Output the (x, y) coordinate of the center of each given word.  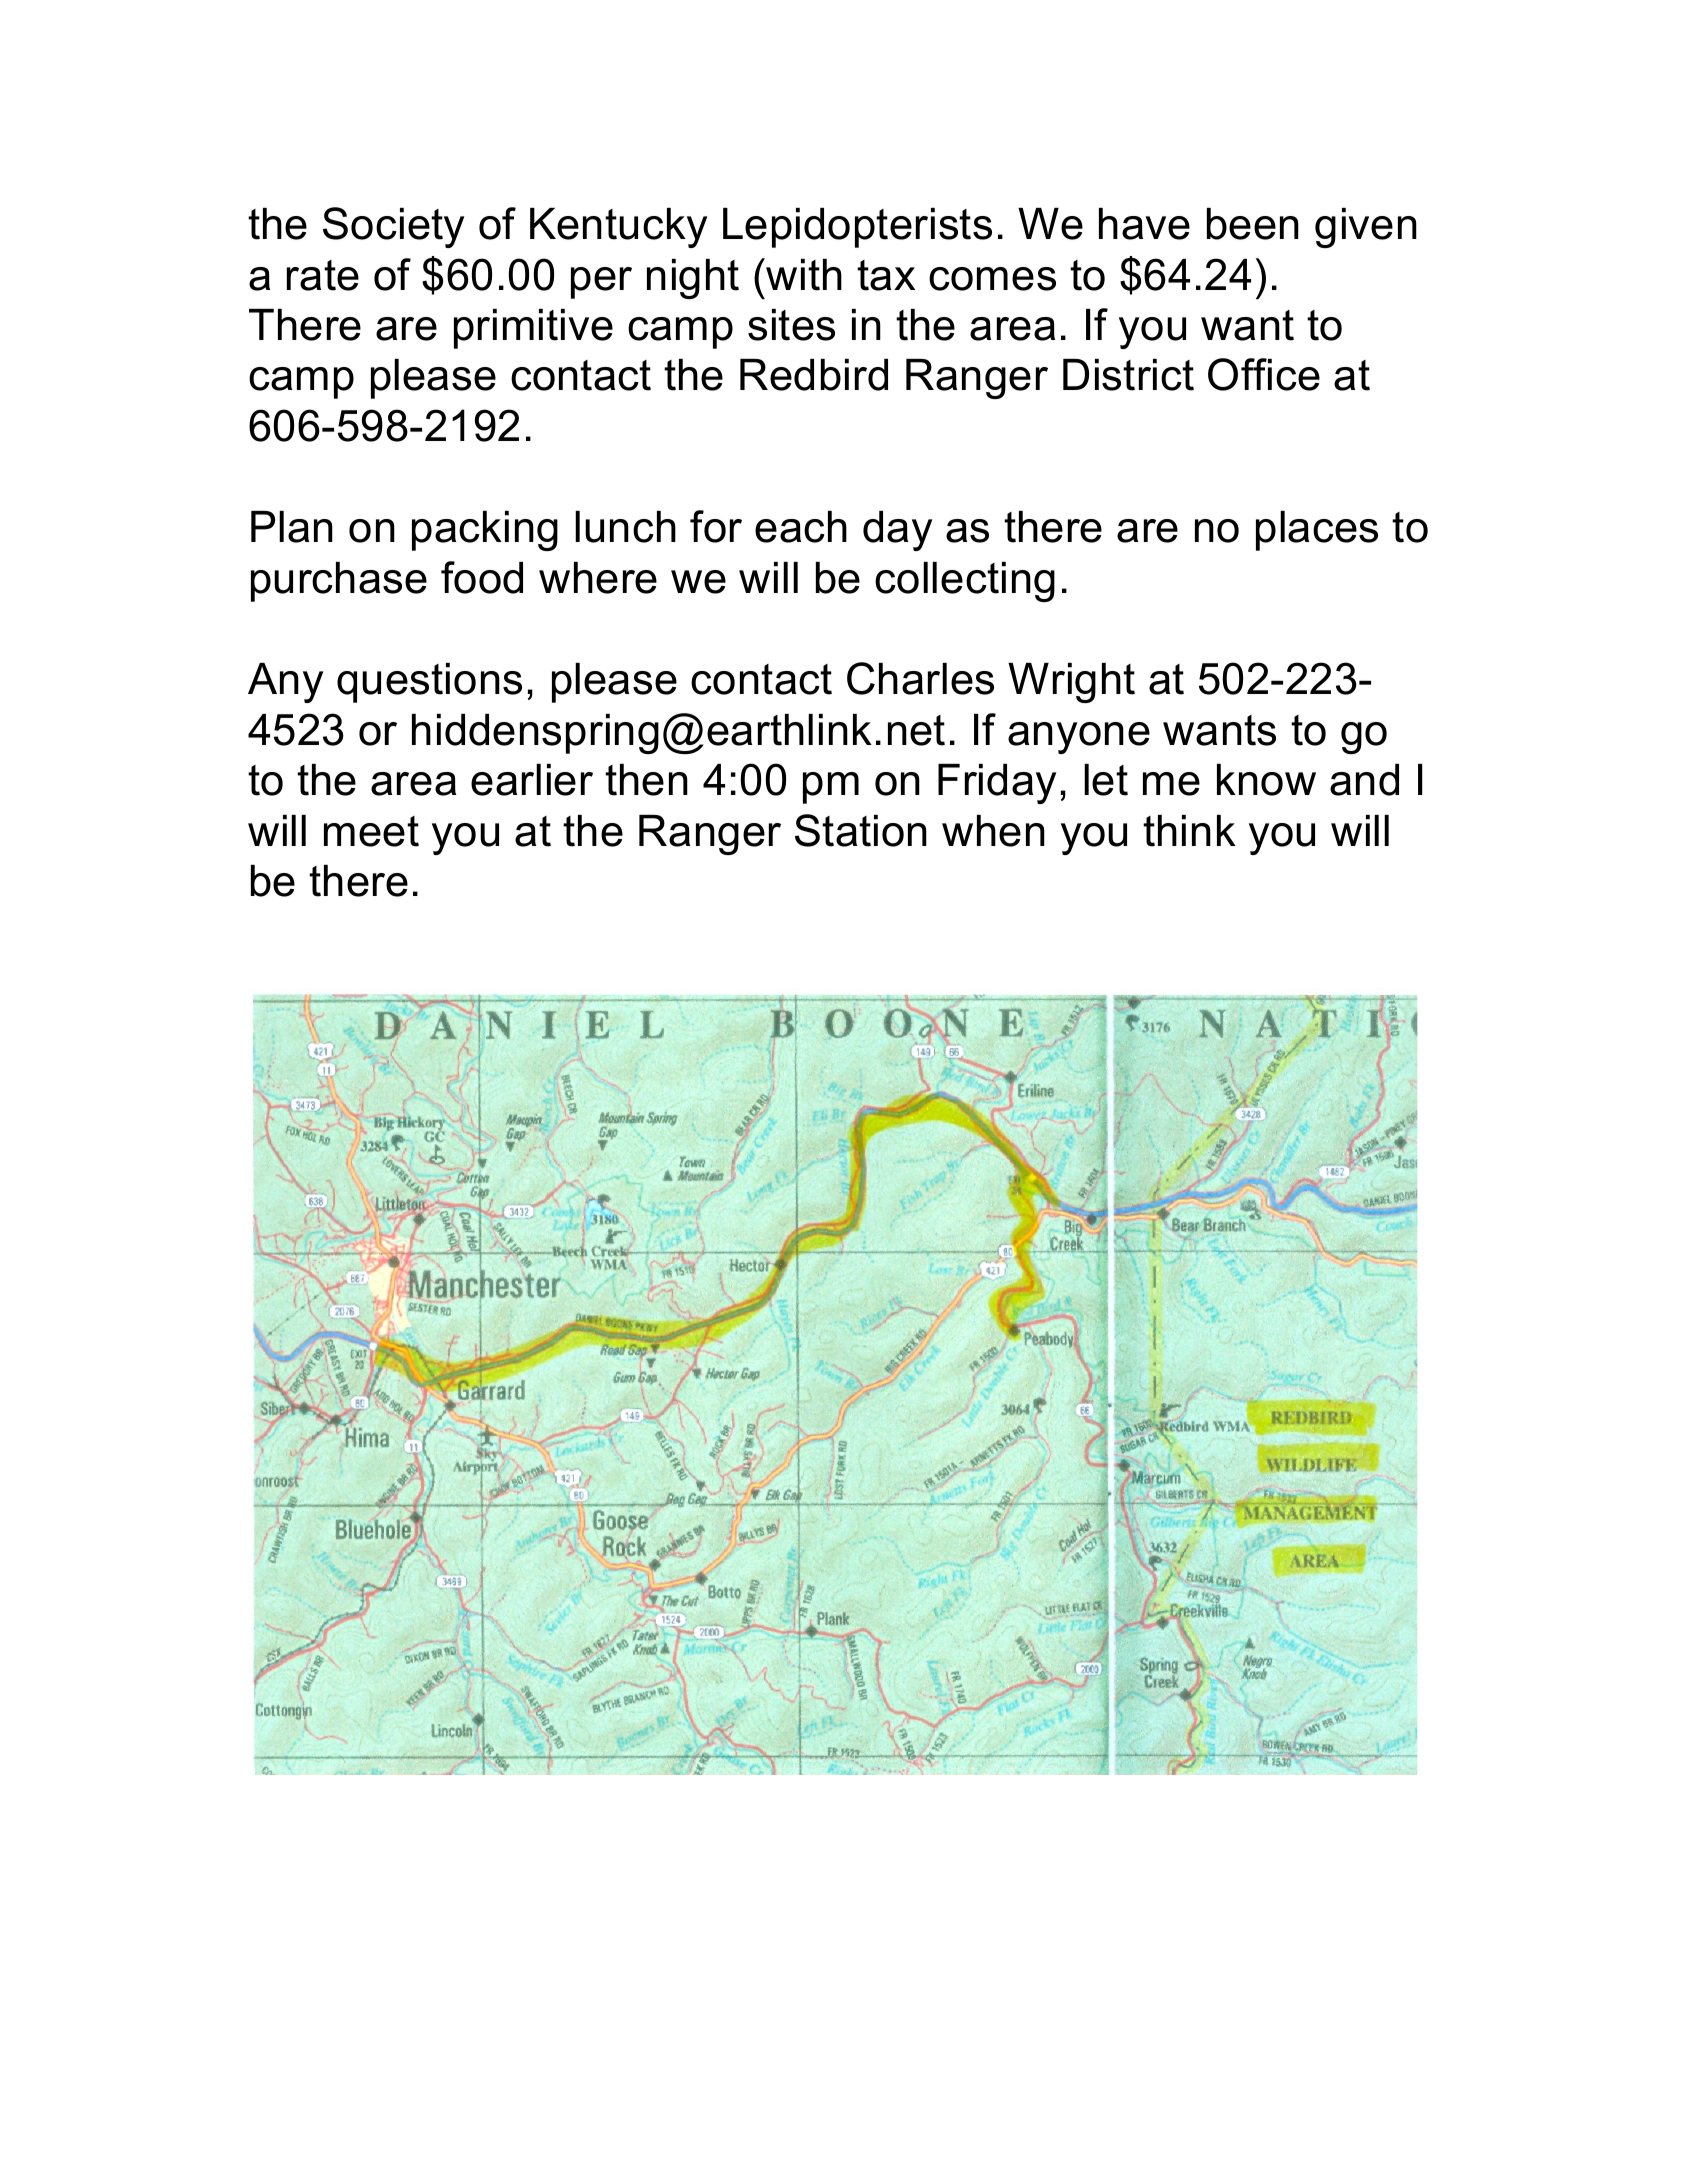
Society (393, 227)
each (801, 527)
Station (861, 830)
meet (371, 831)
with (804, 275)
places (1317, 531)
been (1253, 224)
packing (485, 531)
